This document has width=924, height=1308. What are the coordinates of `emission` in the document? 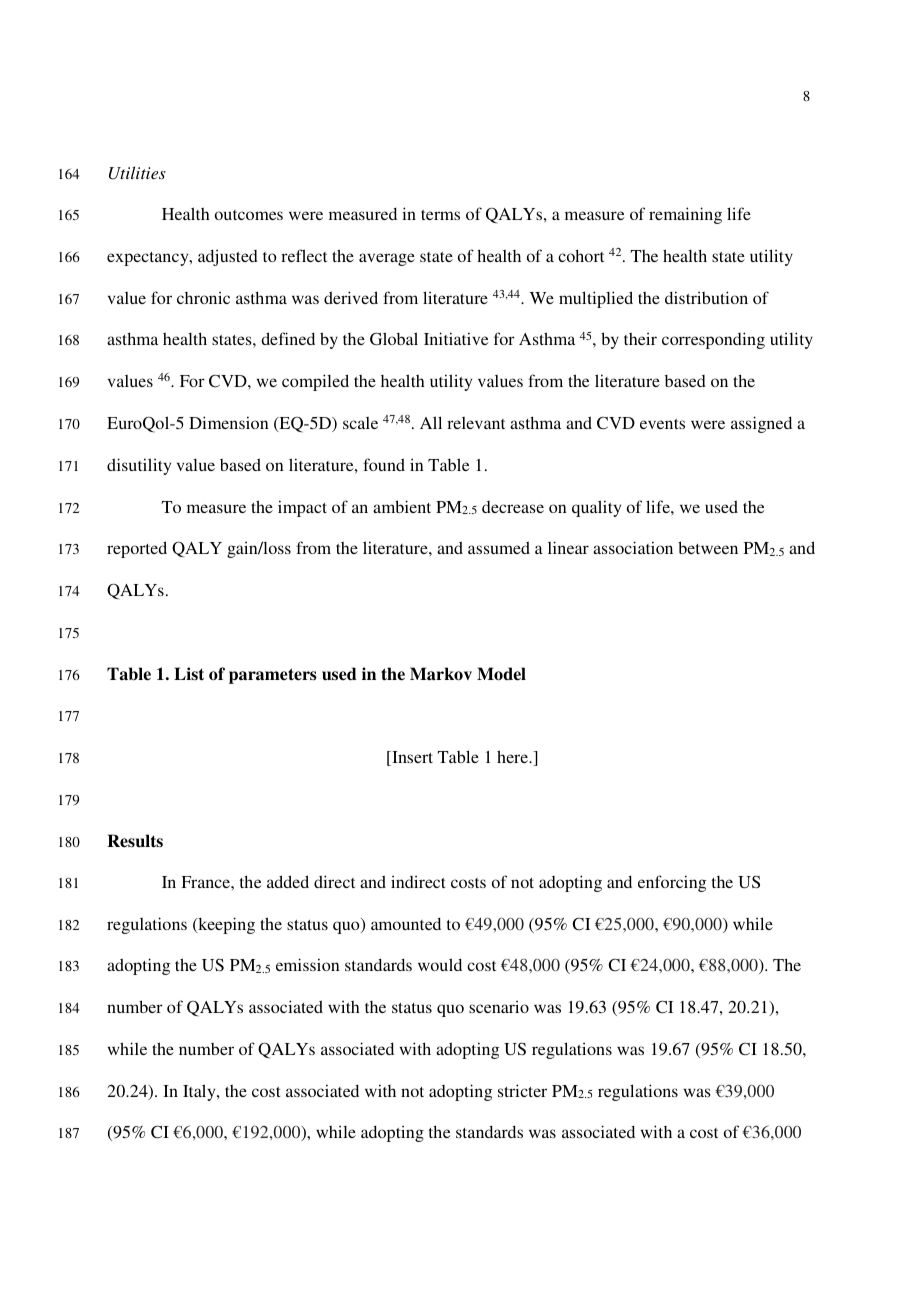 It's located at (308, 964).
